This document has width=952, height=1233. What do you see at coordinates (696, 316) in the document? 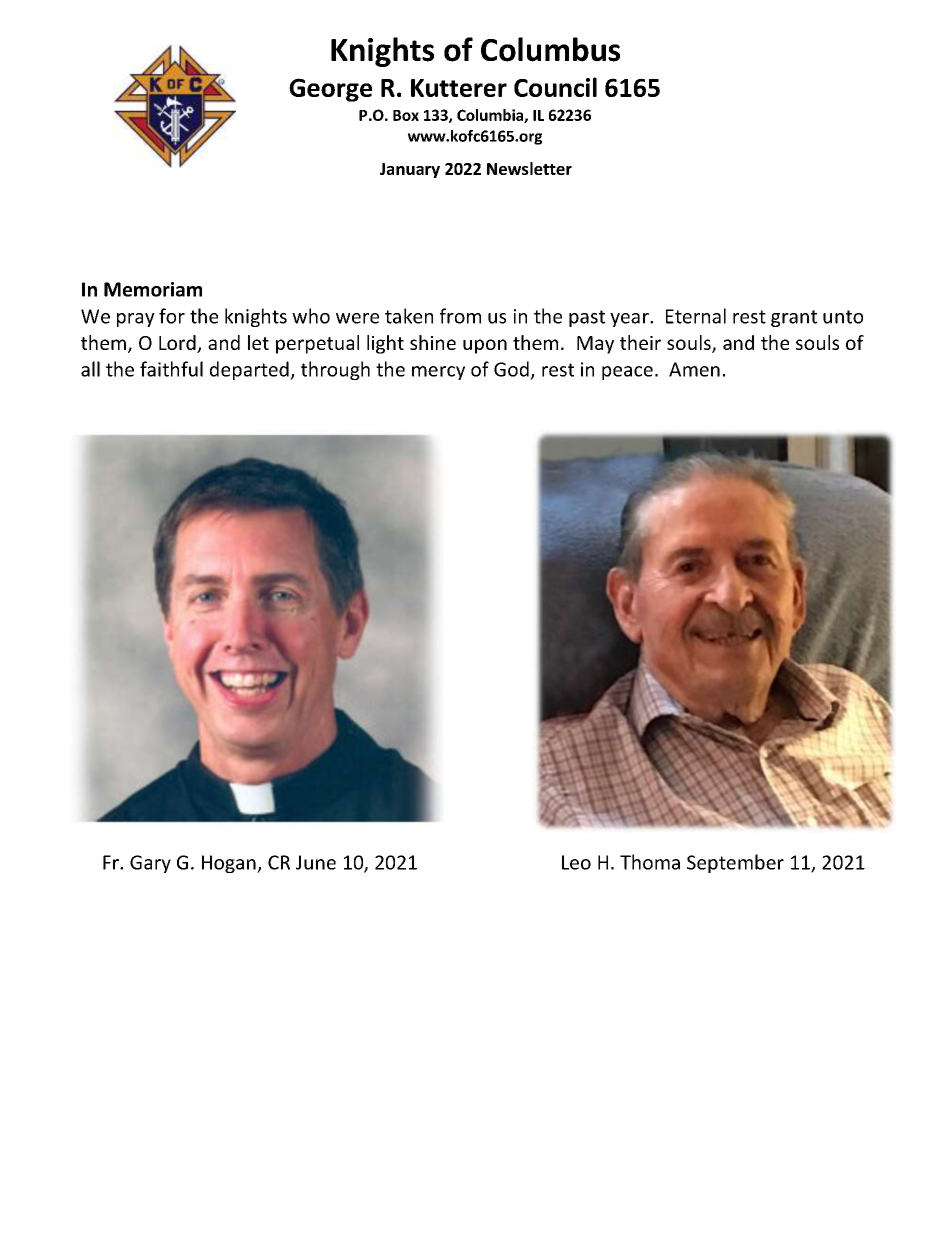
I see `Eternal` at bounding box center [696, 316].
